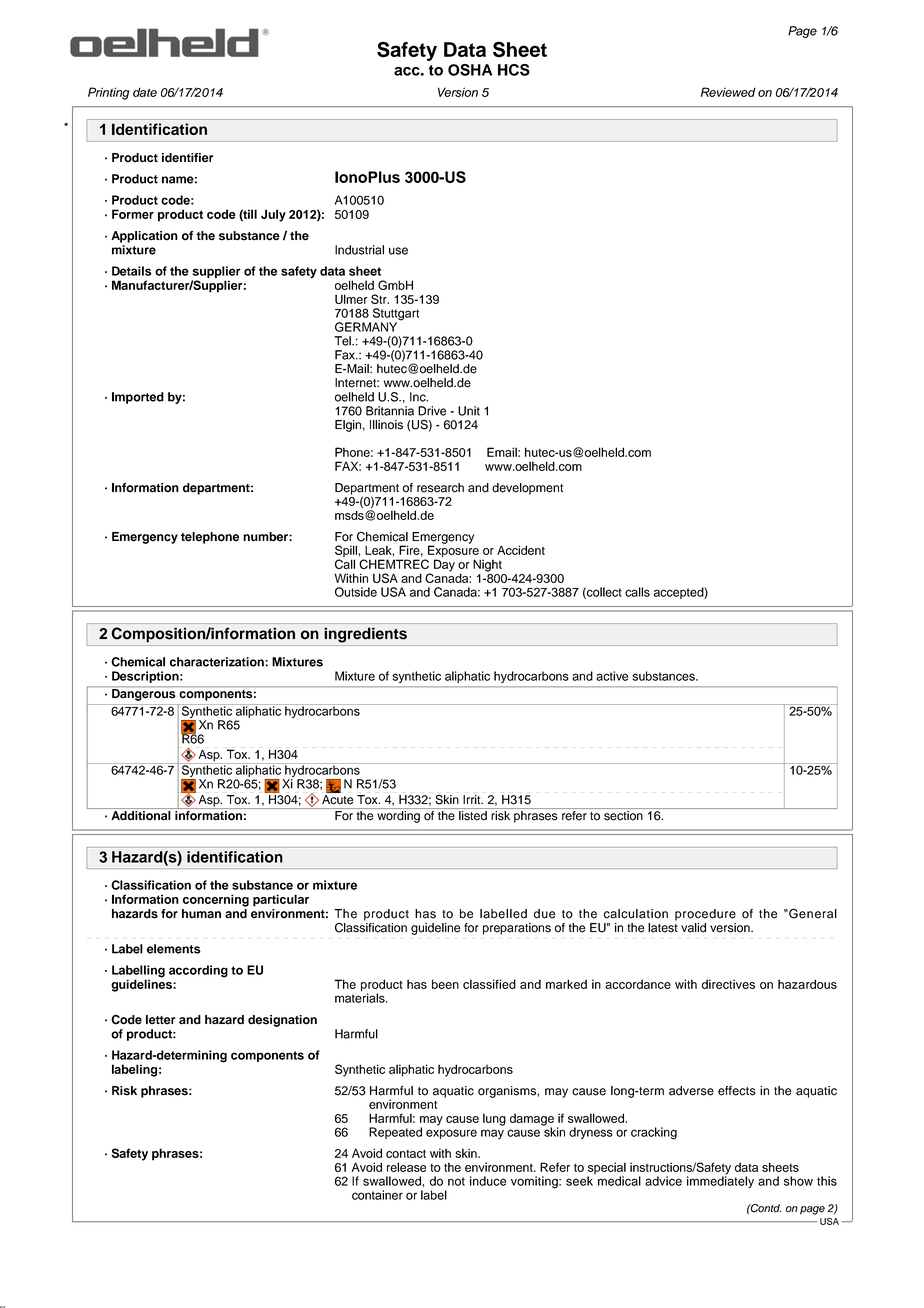 Image resolution: width=924 pixels, height=1308 pixels. What do you see at coordinates (143, 695) in the screenshot?
I see `Dangerous` at bounding box center [143, 695].
